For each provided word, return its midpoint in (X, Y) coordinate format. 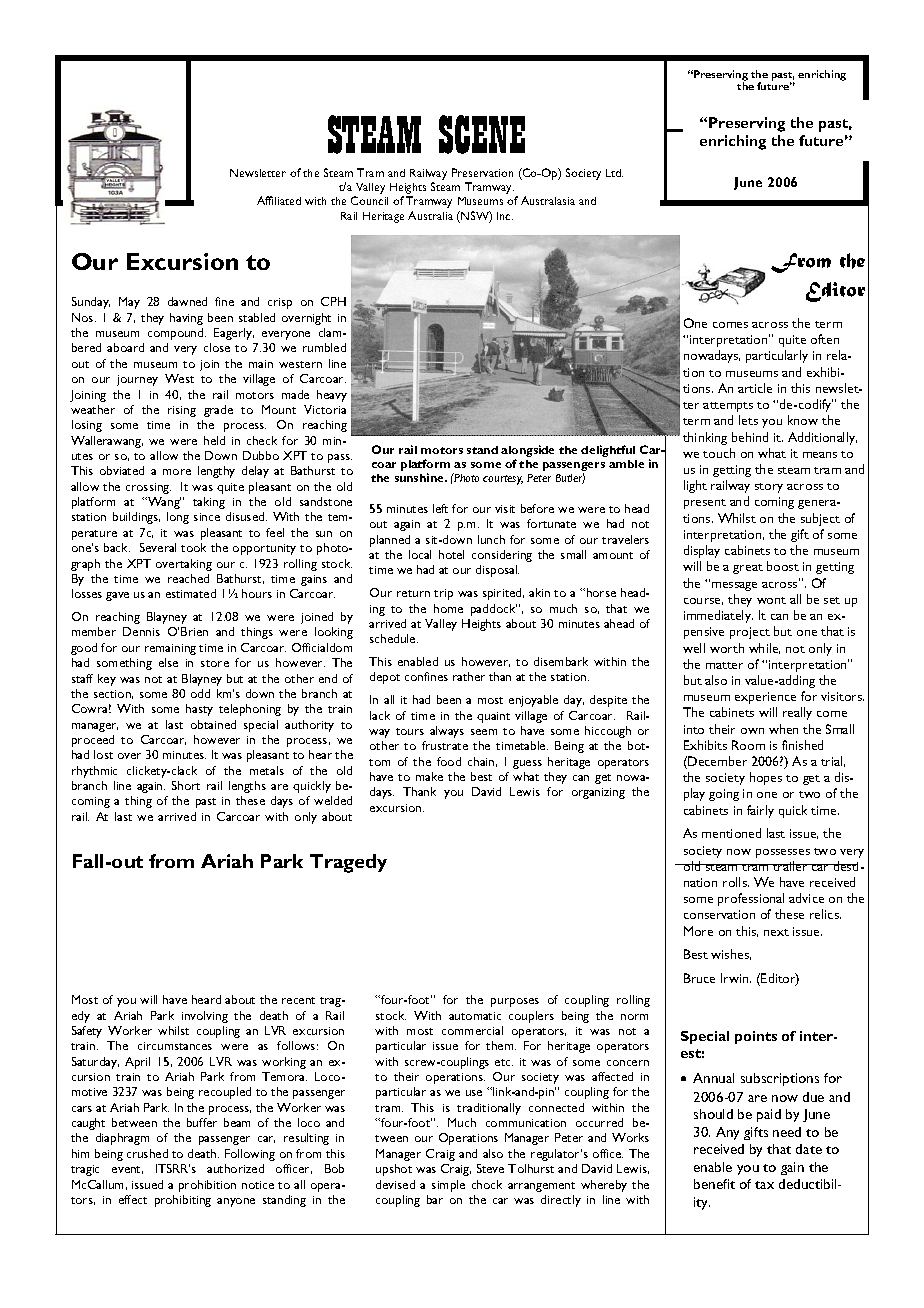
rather (469, 676)
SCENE (482, 134)
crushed (147, 1153)
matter (724, 665)
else (168, 662)
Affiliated (279, 200)
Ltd (614, 173)
